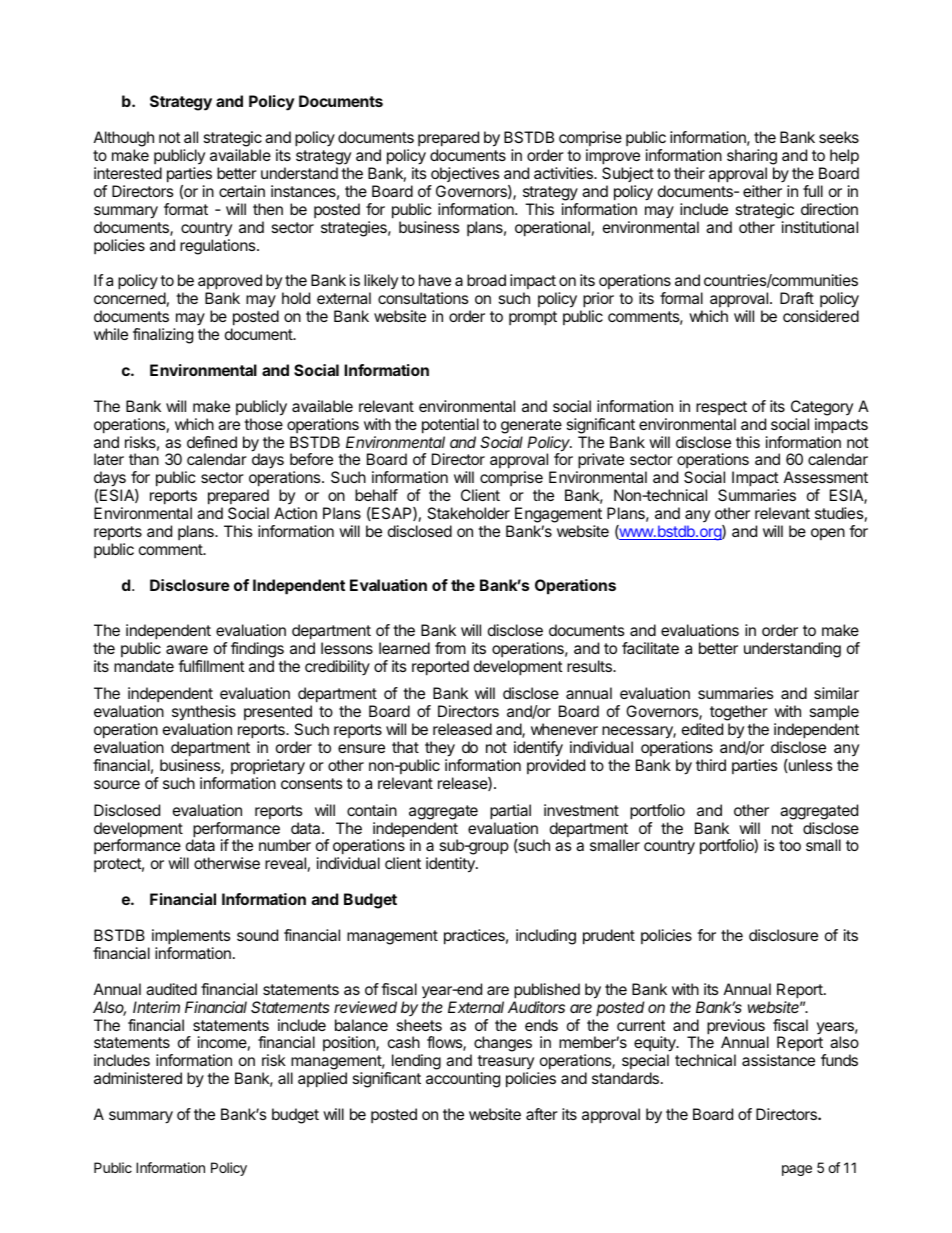 The height and width of the screenshot is (1233, 952). I want to click on certain, so click(242, 191).
